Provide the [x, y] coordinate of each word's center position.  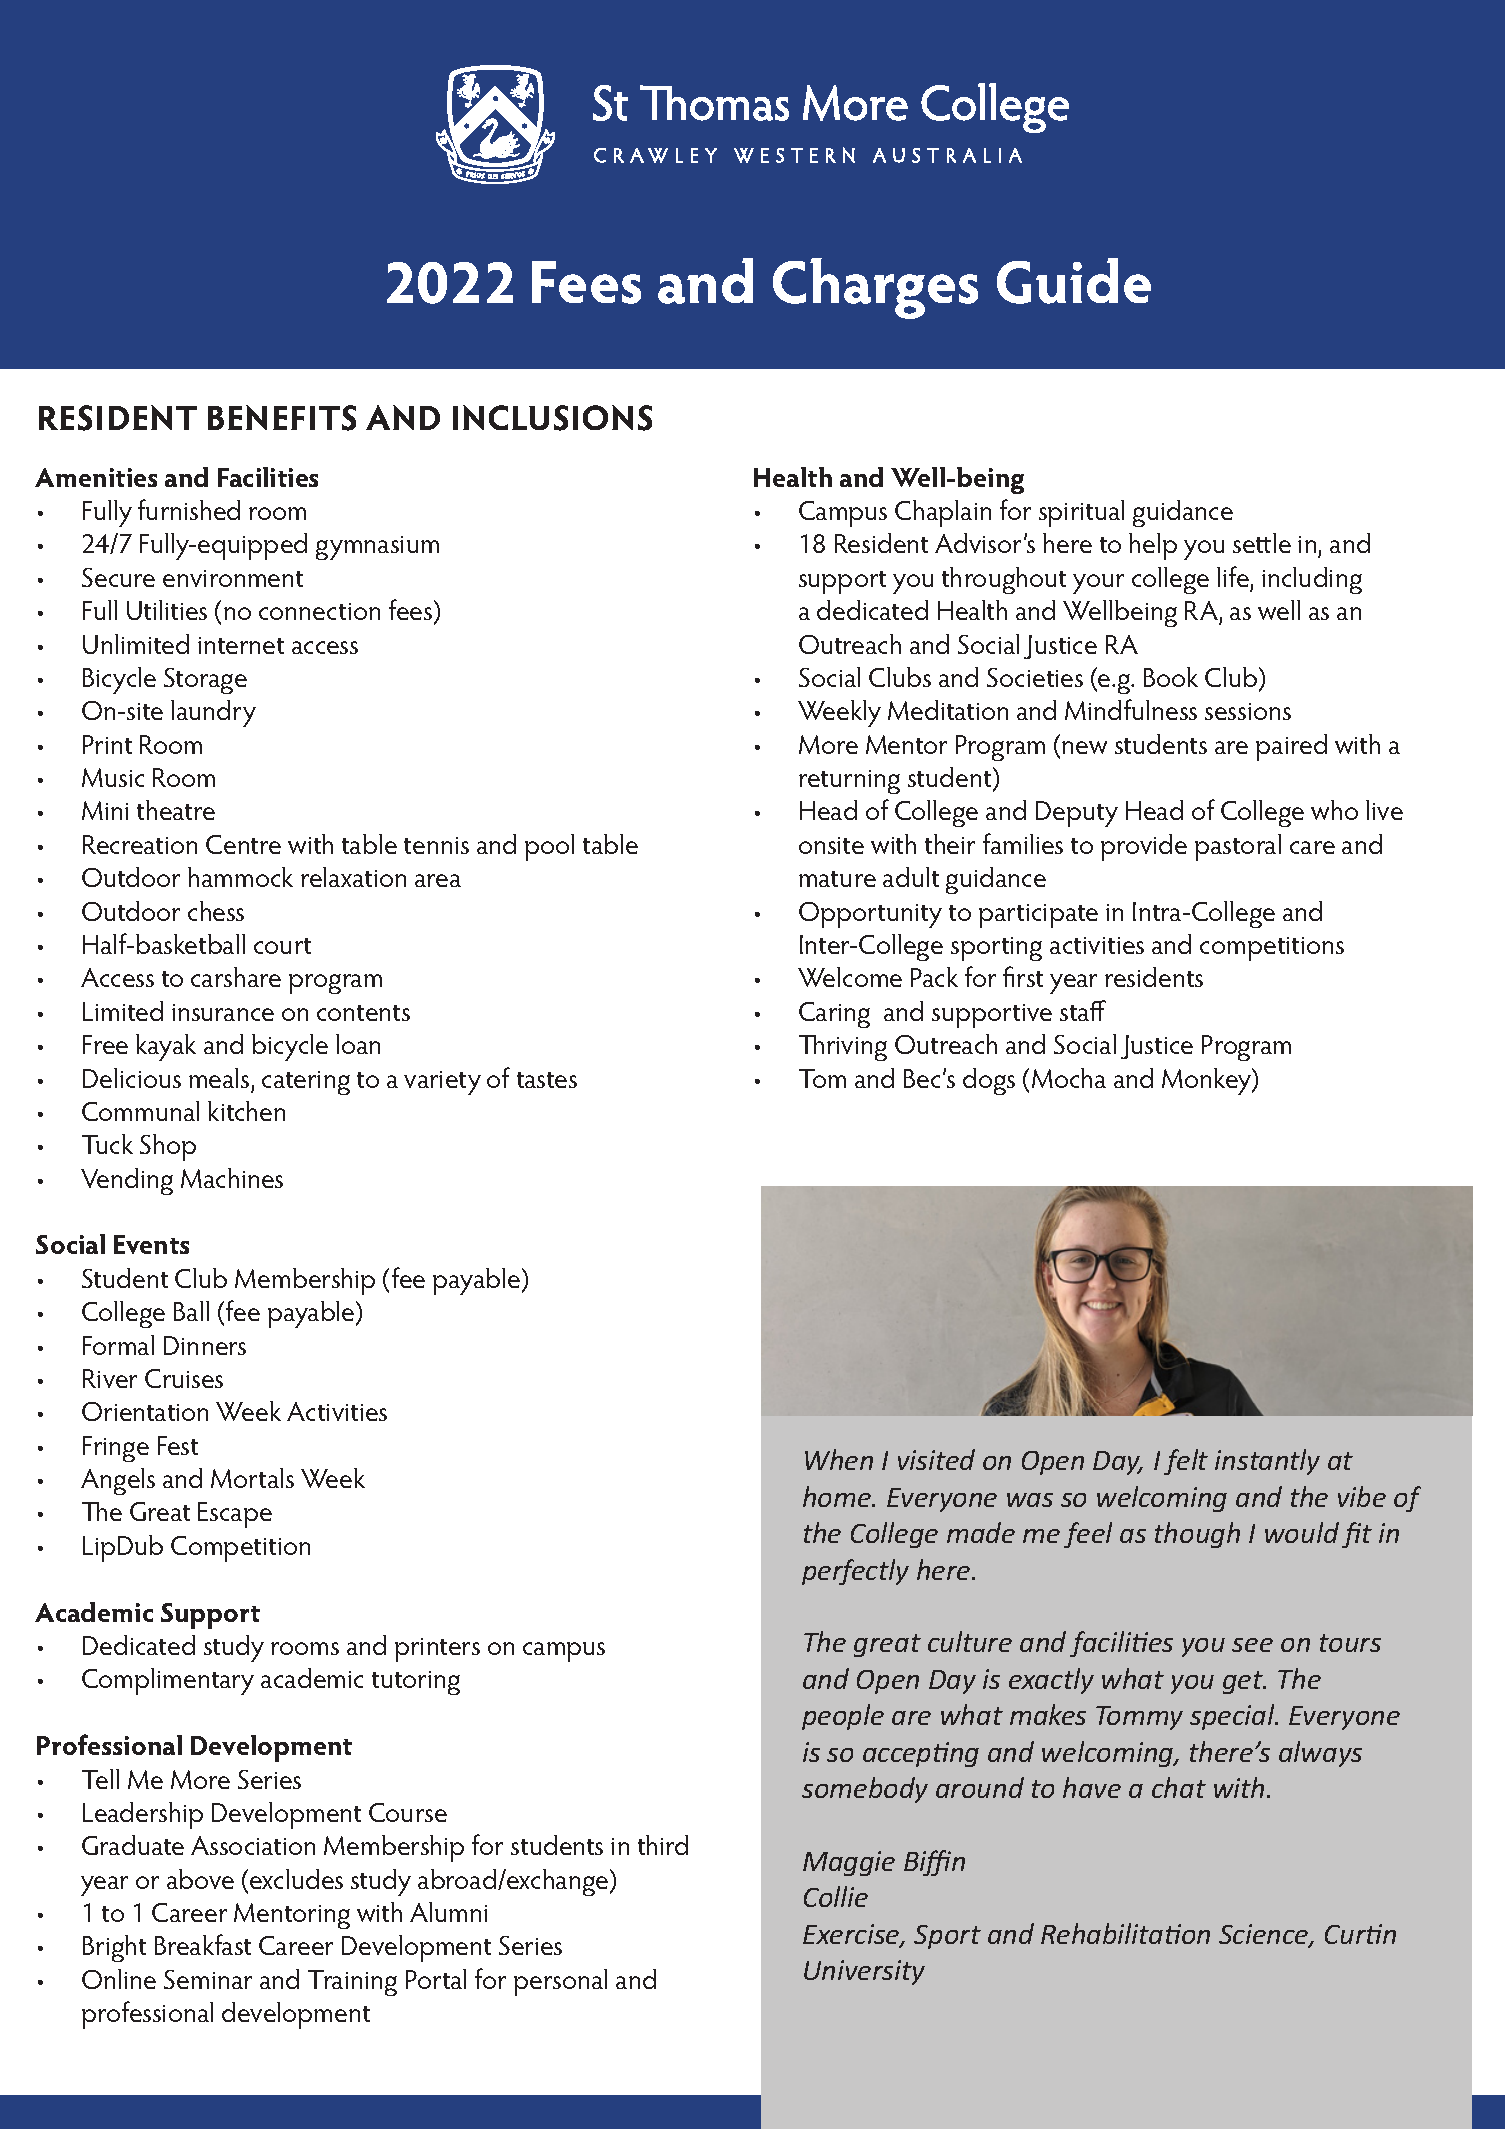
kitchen [246, 1111]
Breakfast [203, 1944]
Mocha [1069, 1078]
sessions [1248, 711]
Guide [1074, 281]
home [838, 1496]
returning [849, 782]
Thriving [843, 1048]
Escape [235, 1515]
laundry [213, 713]
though [1197, 1535]
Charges [875, 288]
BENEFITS [282, 418]
